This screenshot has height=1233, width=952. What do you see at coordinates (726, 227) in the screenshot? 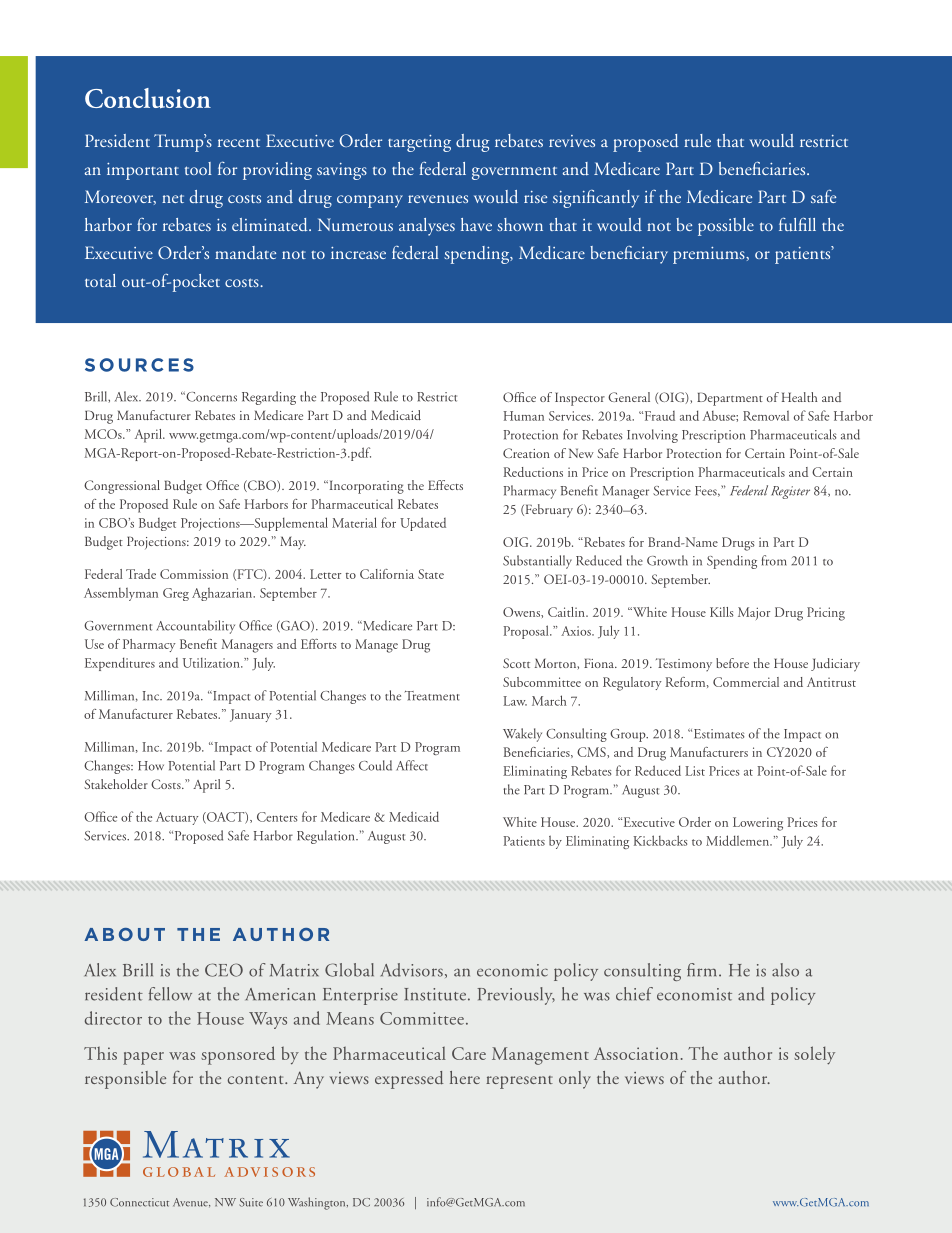
I see `possible` at bounding box center [726, 227].
